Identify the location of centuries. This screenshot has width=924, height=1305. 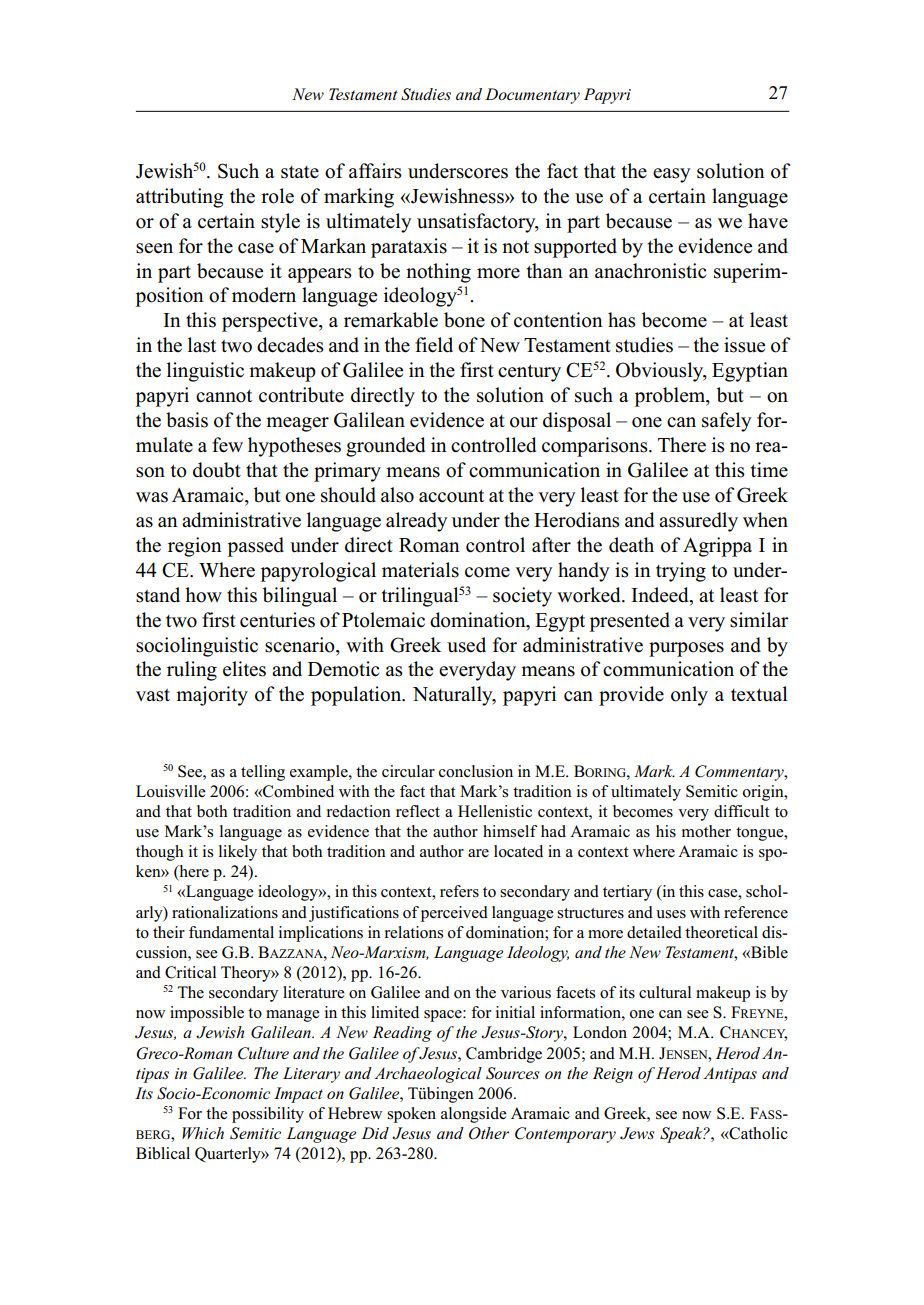
(277, 620).
